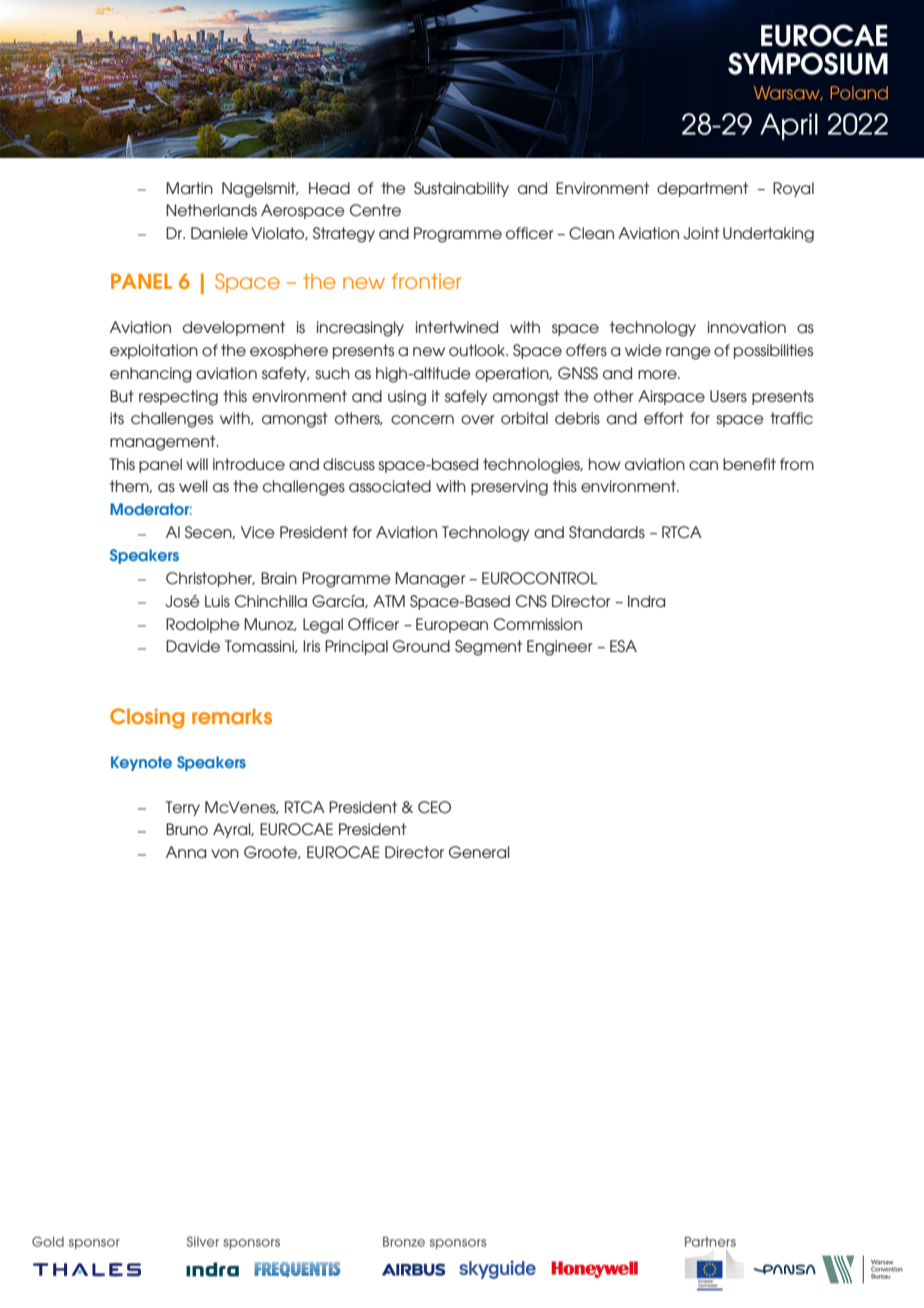 The image size is (924, 1308). Describe the element at coordinates (211, 210) in the image. I see `Netherlands` at that location.
